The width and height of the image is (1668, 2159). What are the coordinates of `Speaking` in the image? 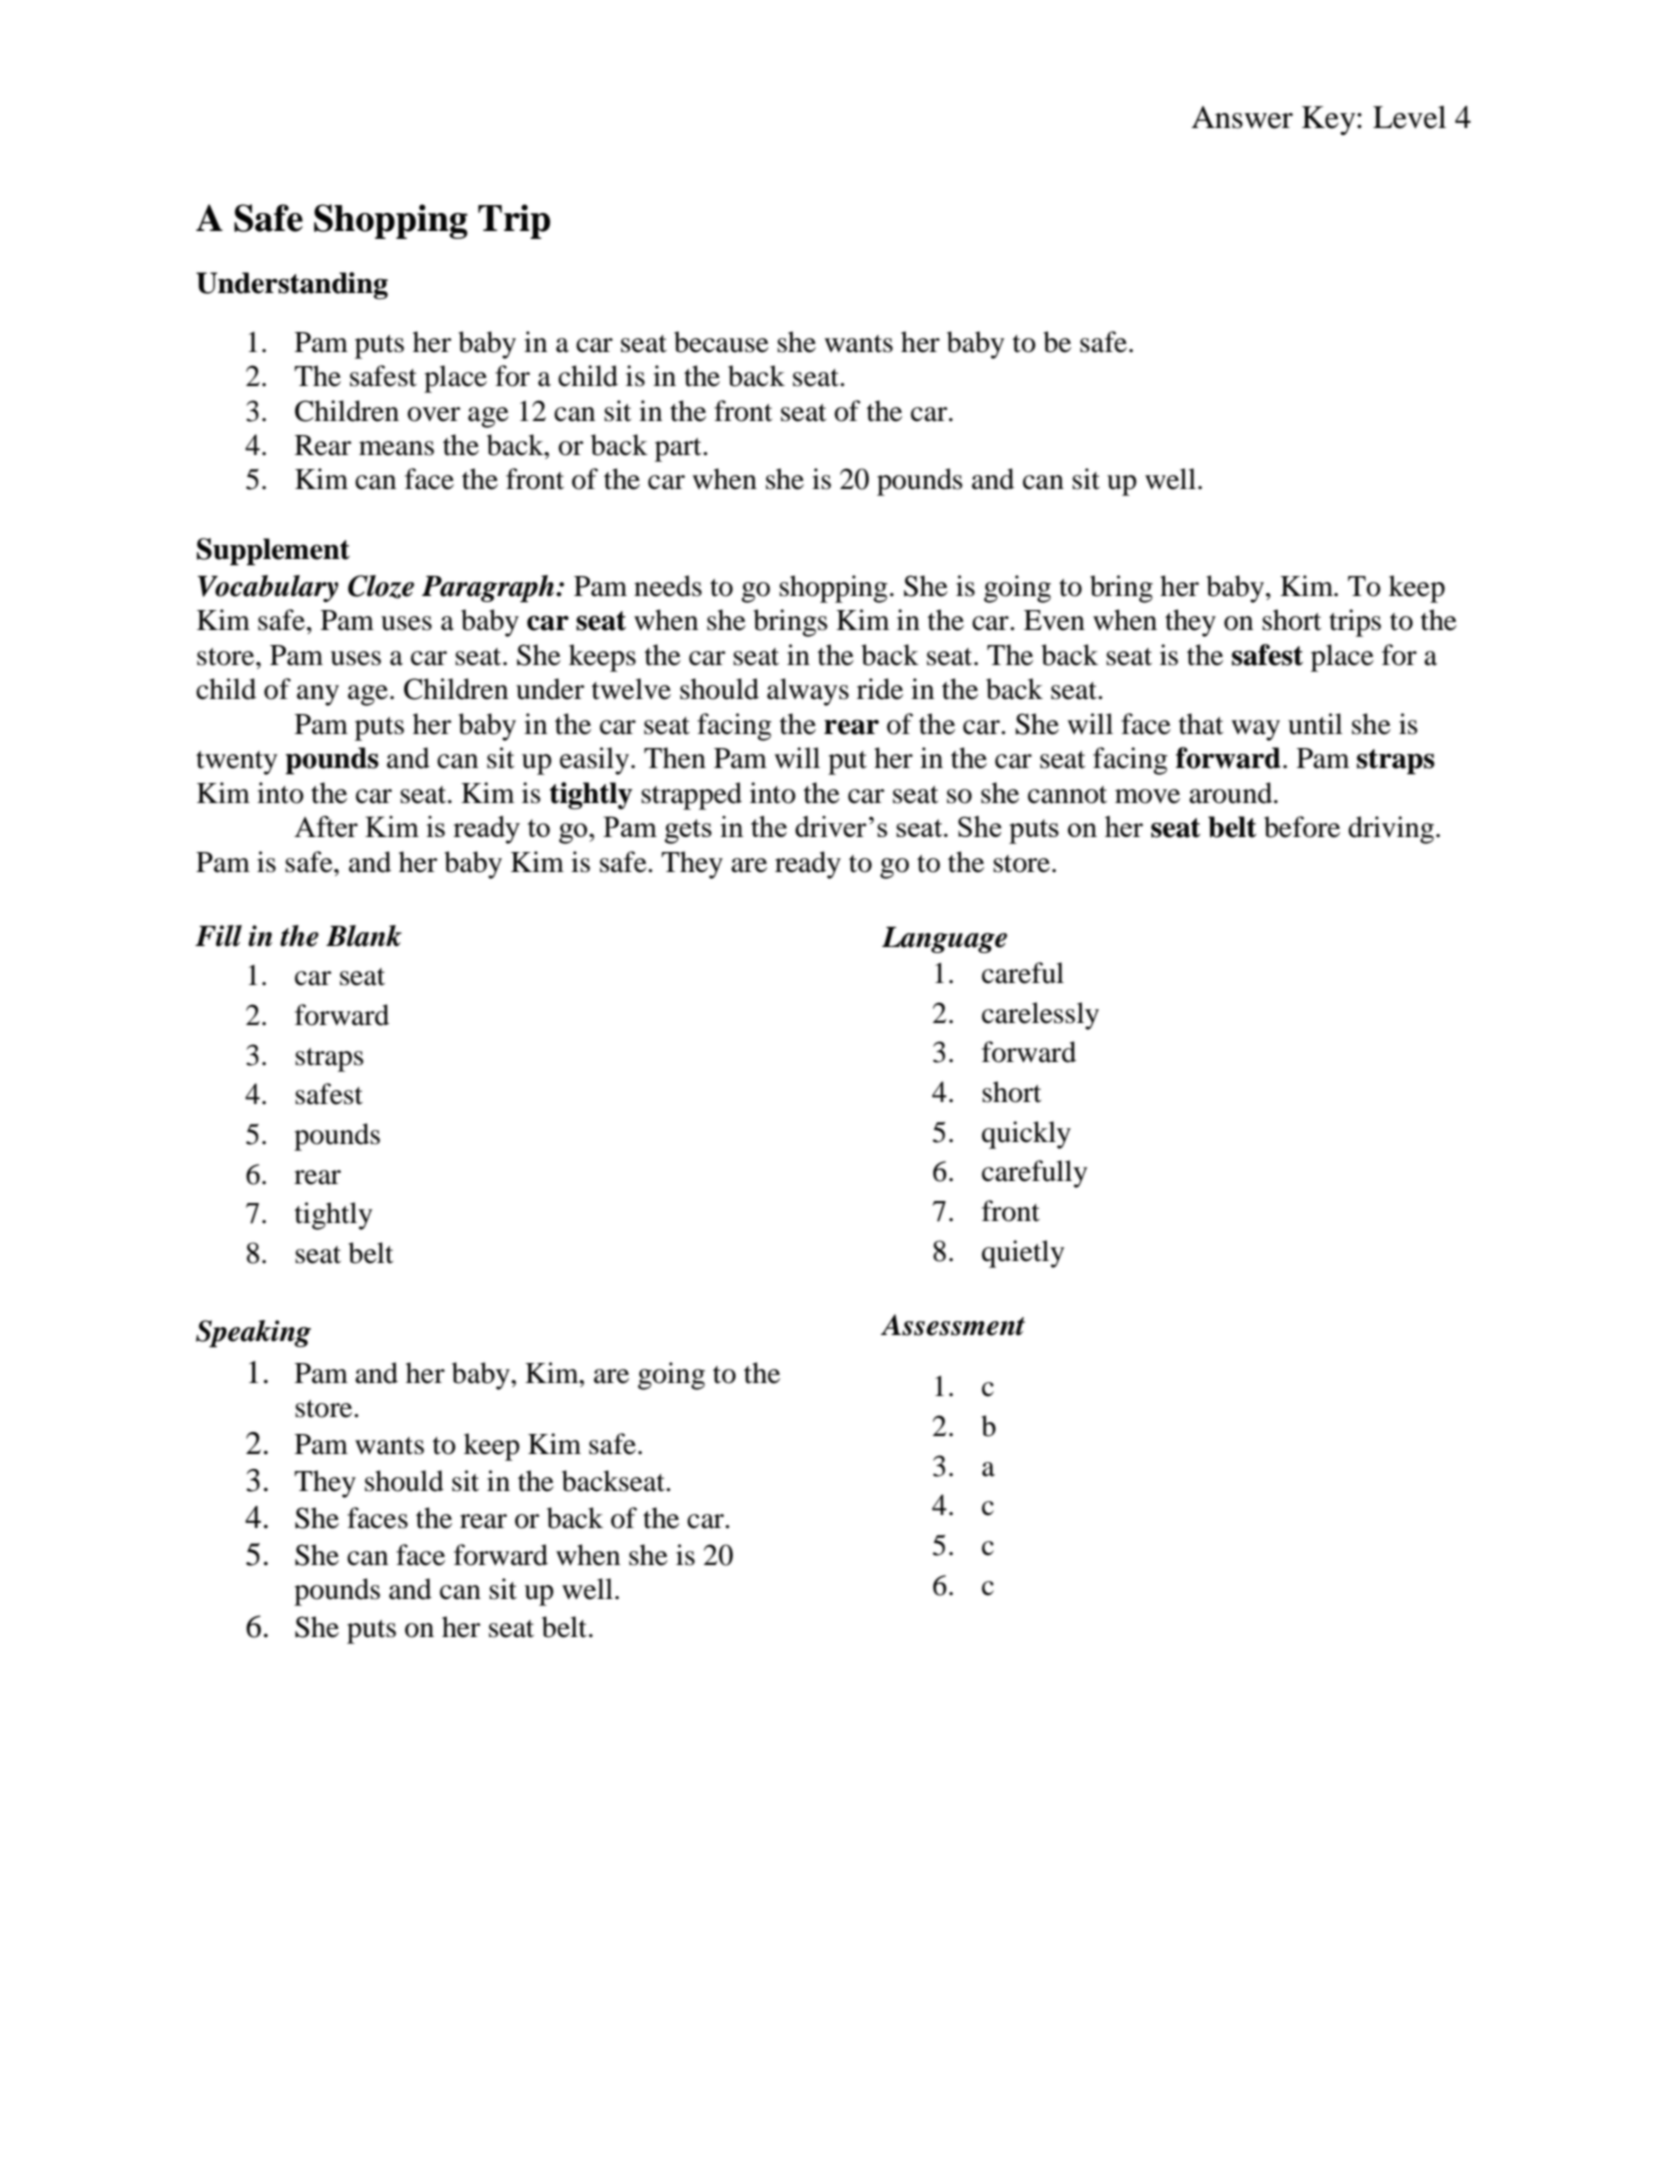 It's located at (253, 1334).
